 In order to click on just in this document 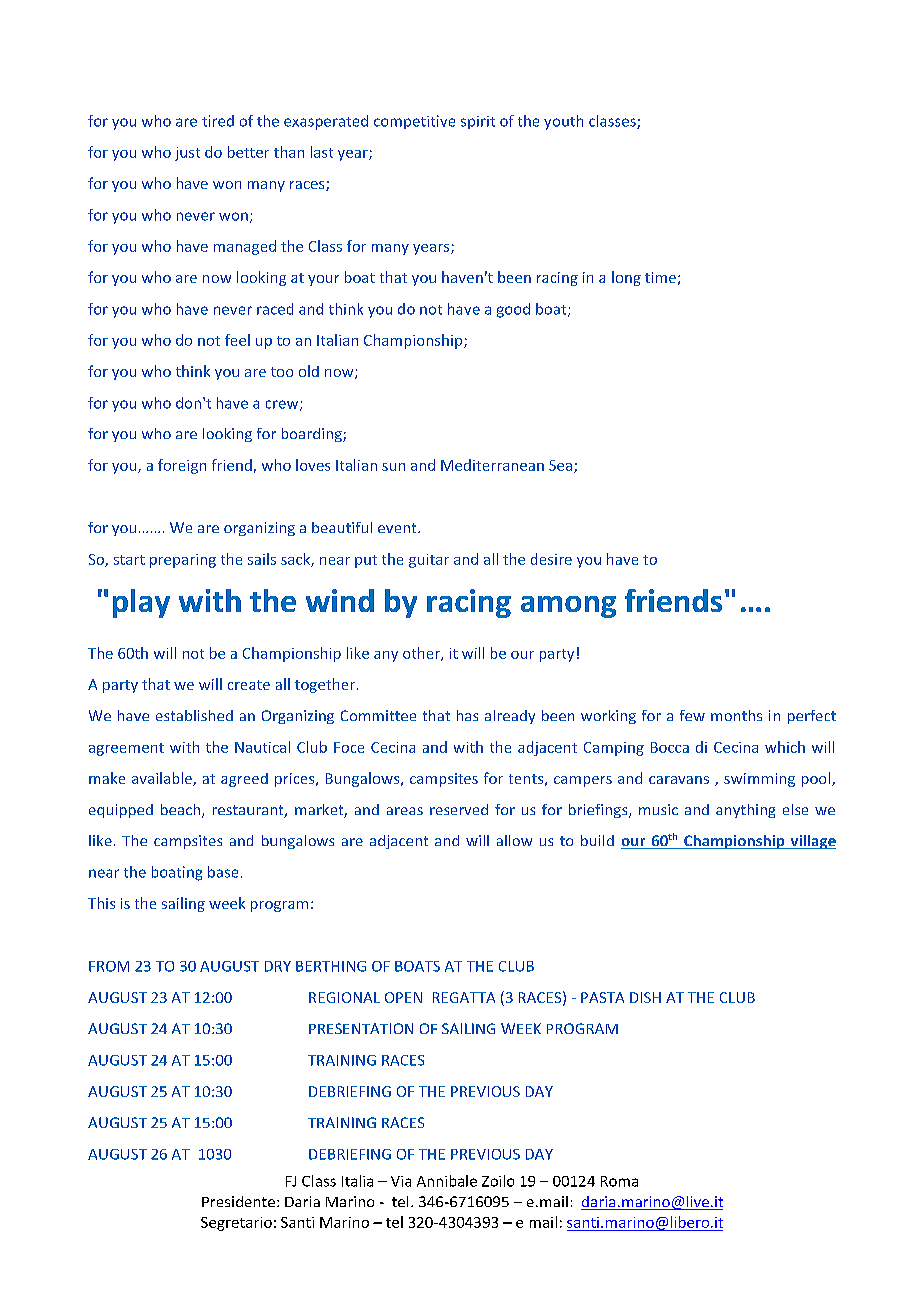, I will do `click(187, 154)`.
